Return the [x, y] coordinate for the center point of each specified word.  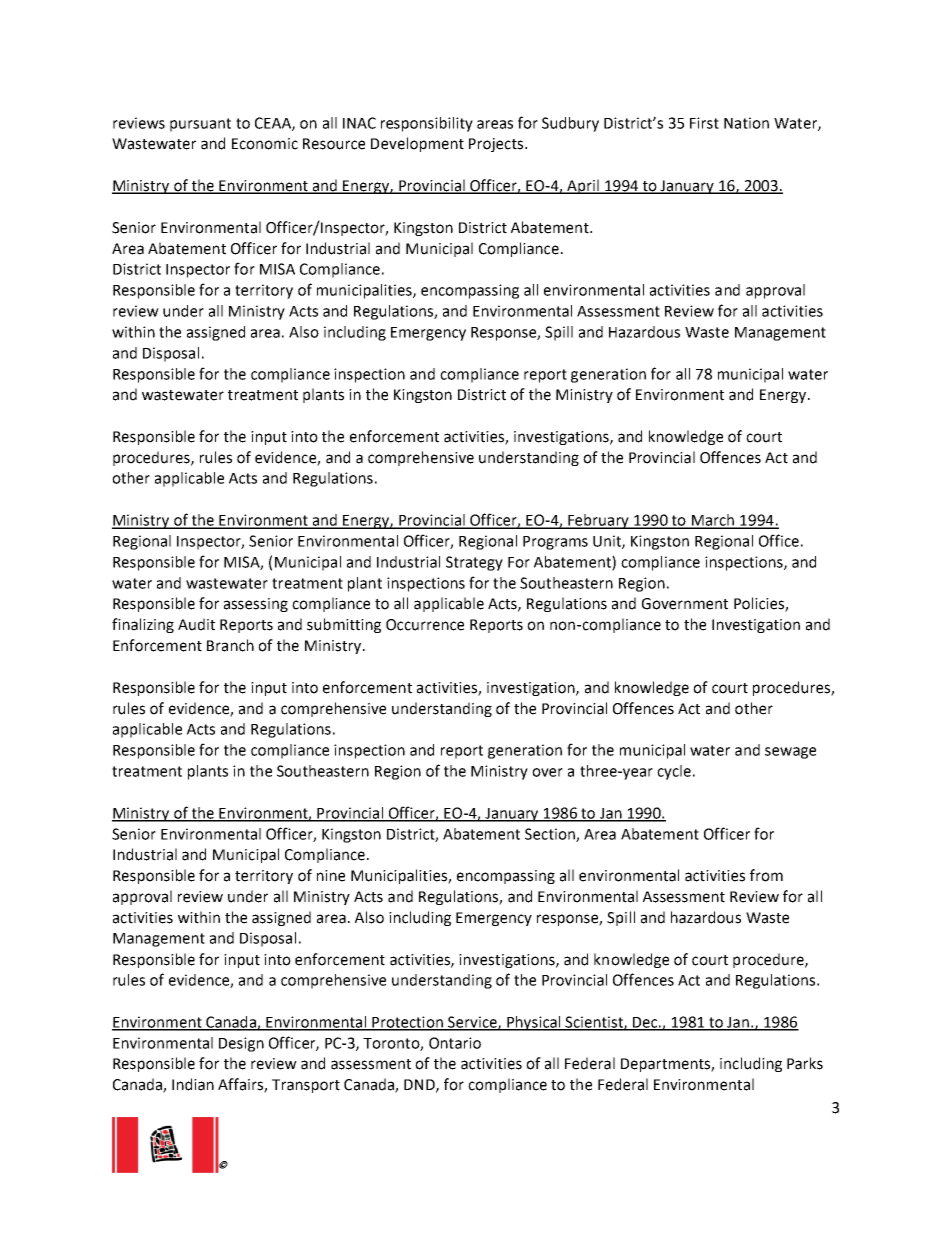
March [713, 521]
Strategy [474, 563]
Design [241, 1044]
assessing [256, 605]
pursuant [200, 125]
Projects [497, 145]
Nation [746, 123]
